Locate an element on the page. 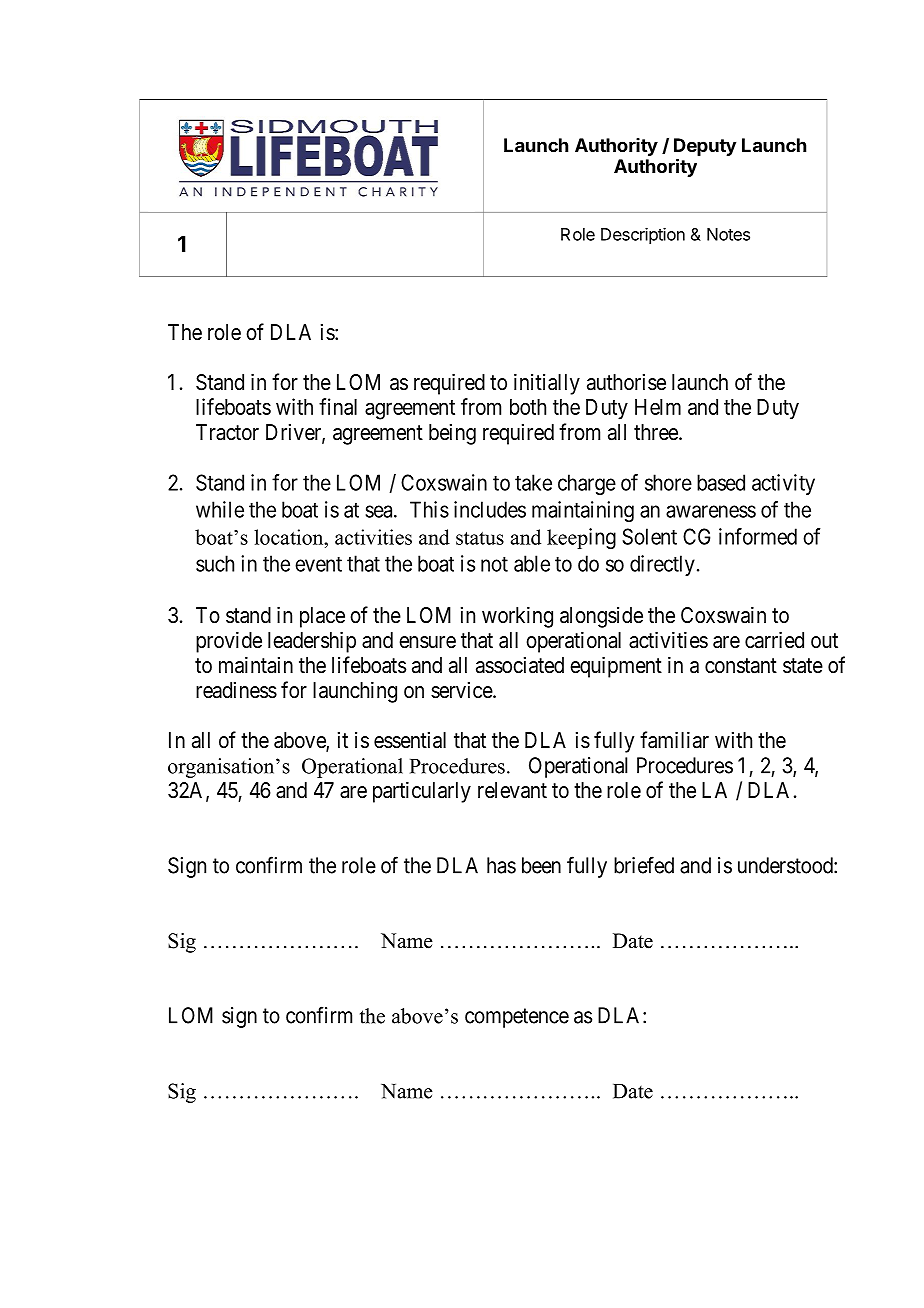 The width and height of the image is (924, 1308). competence is located at coordinates (517, 1018).
